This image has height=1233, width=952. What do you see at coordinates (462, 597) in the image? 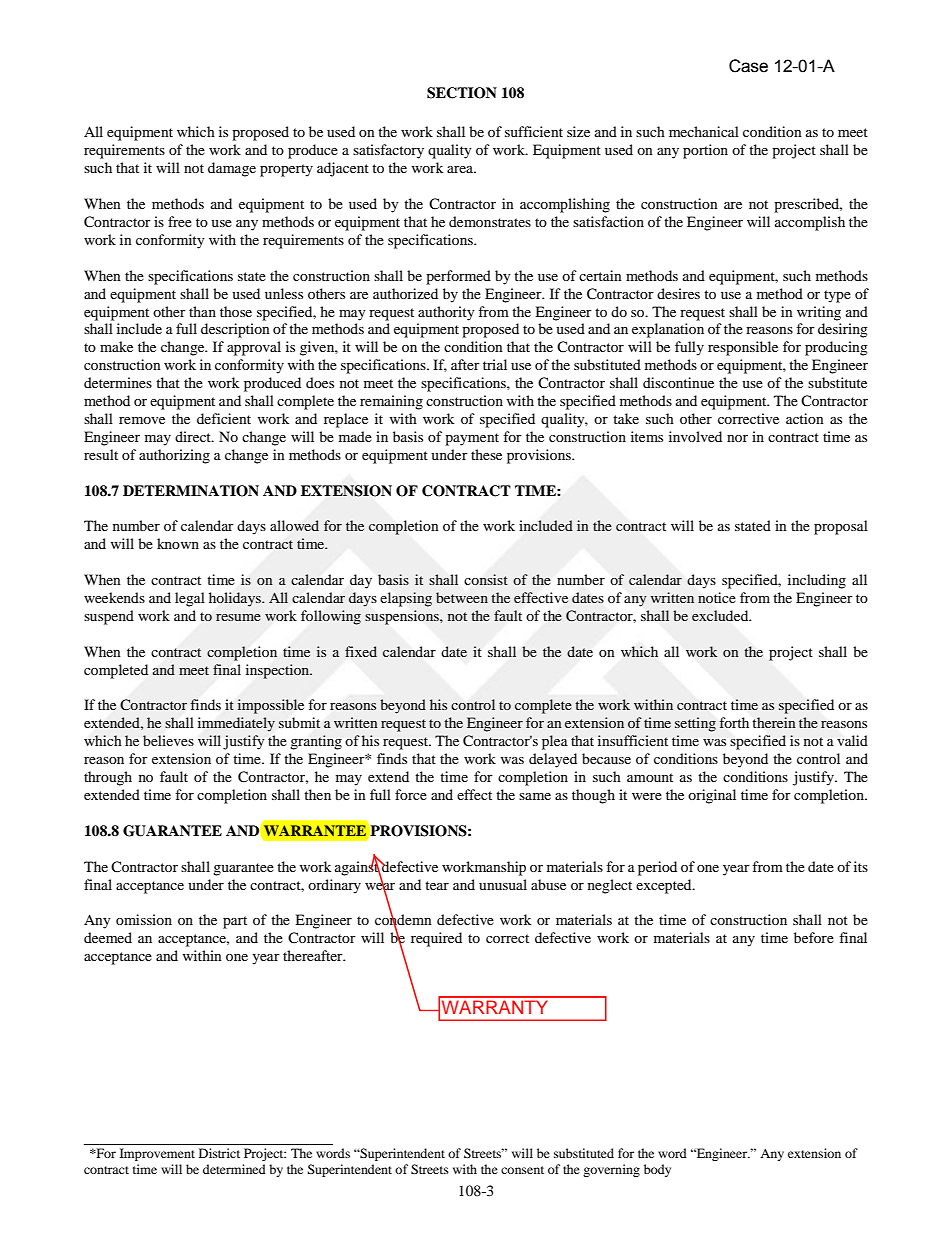
I see `between` at bounding box center [462, 597].
